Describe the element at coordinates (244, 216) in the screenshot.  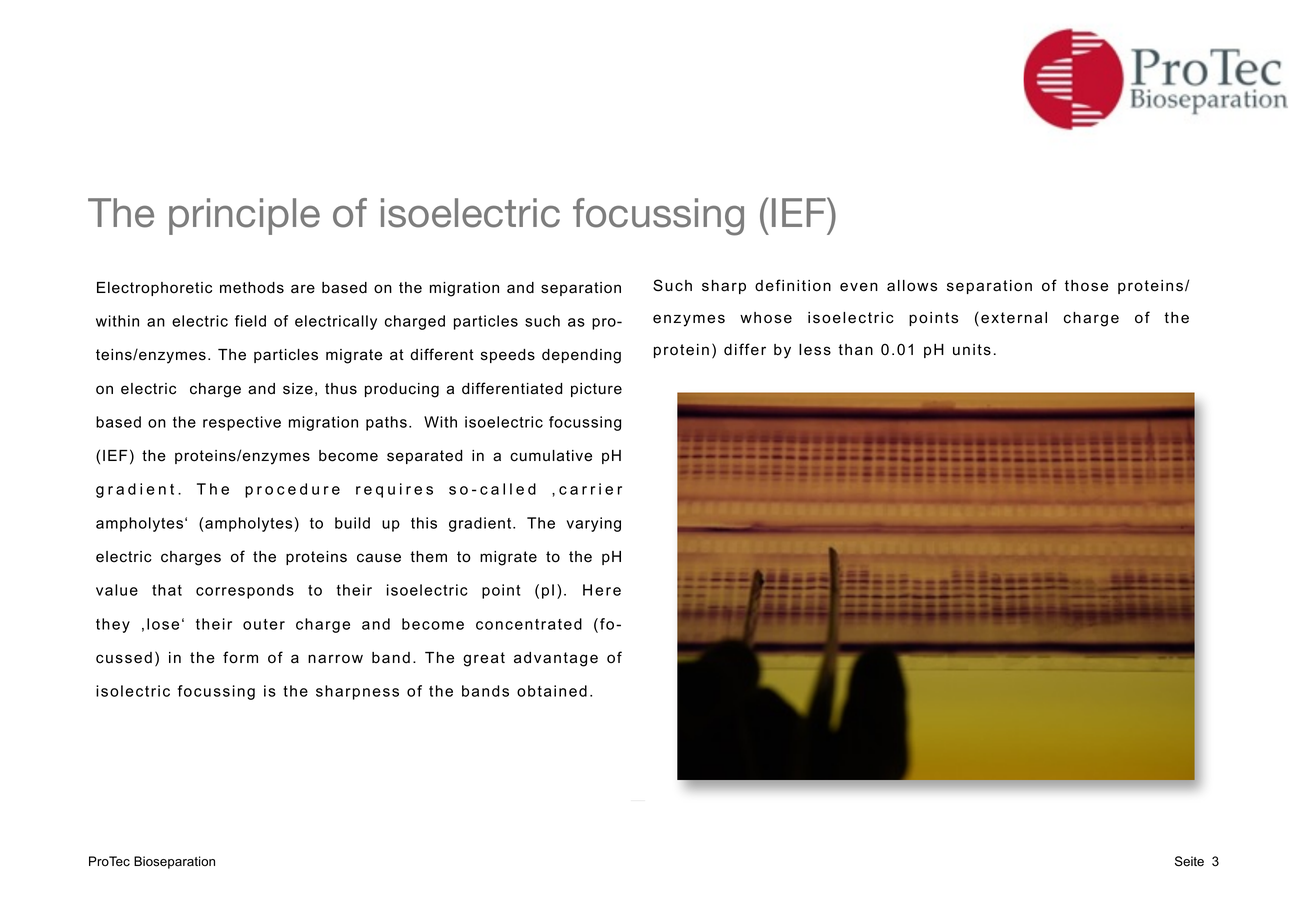
I see `principle` at that location.
